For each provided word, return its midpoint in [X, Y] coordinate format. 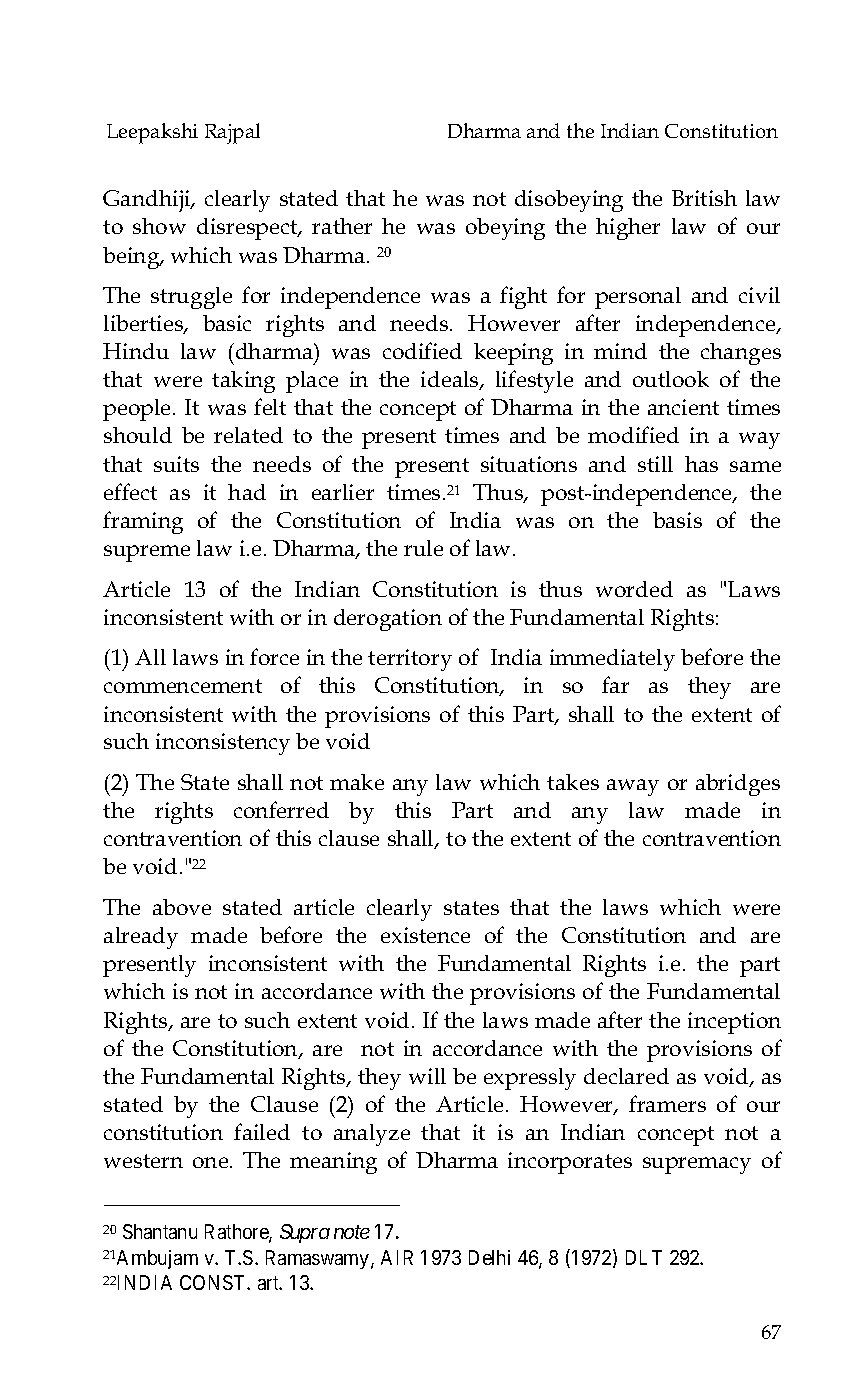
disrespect [248, 229]
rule [423, 548]
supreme [147, 553]
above [182, 907]
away [633, 787]
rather [342, 226]
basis [677, 520]
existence [425, 935]
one [212, 1162]
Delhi [489, 1257]
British [704, 198]
